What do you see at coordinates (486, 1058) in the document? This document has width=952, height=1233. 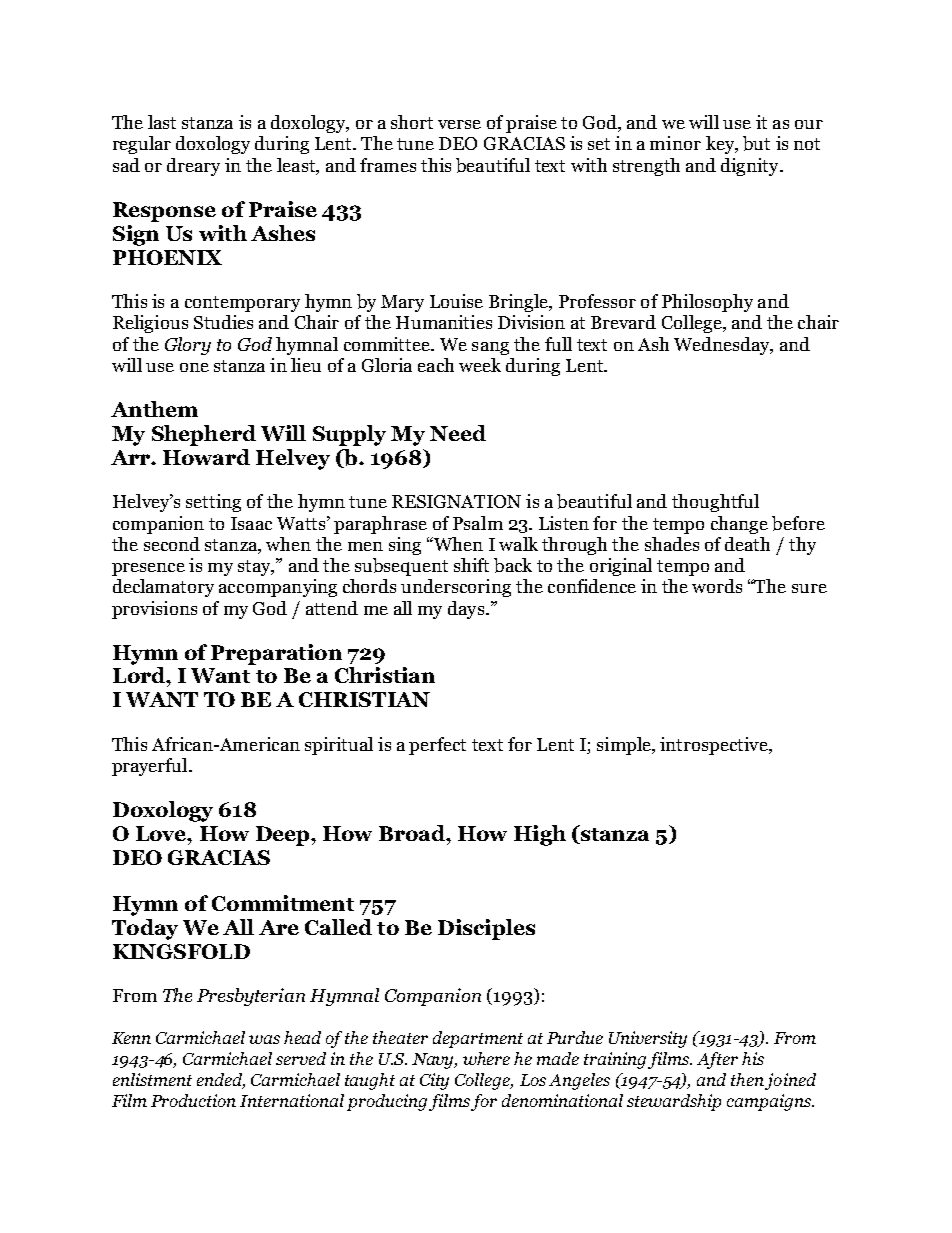 I see `where` at bounding box center [486, 1058].
